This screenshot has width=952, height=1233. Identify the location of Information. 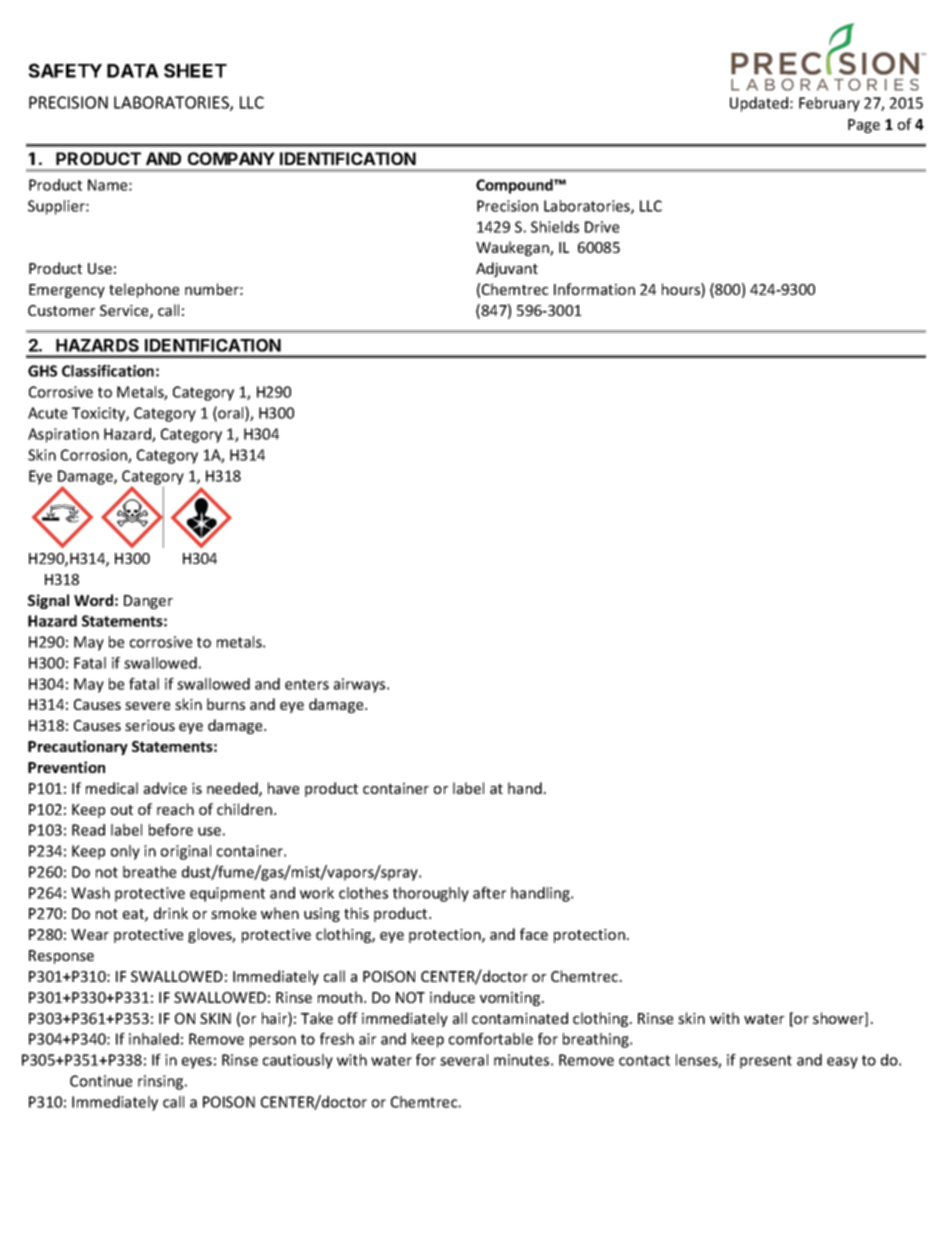
(594, 289).
